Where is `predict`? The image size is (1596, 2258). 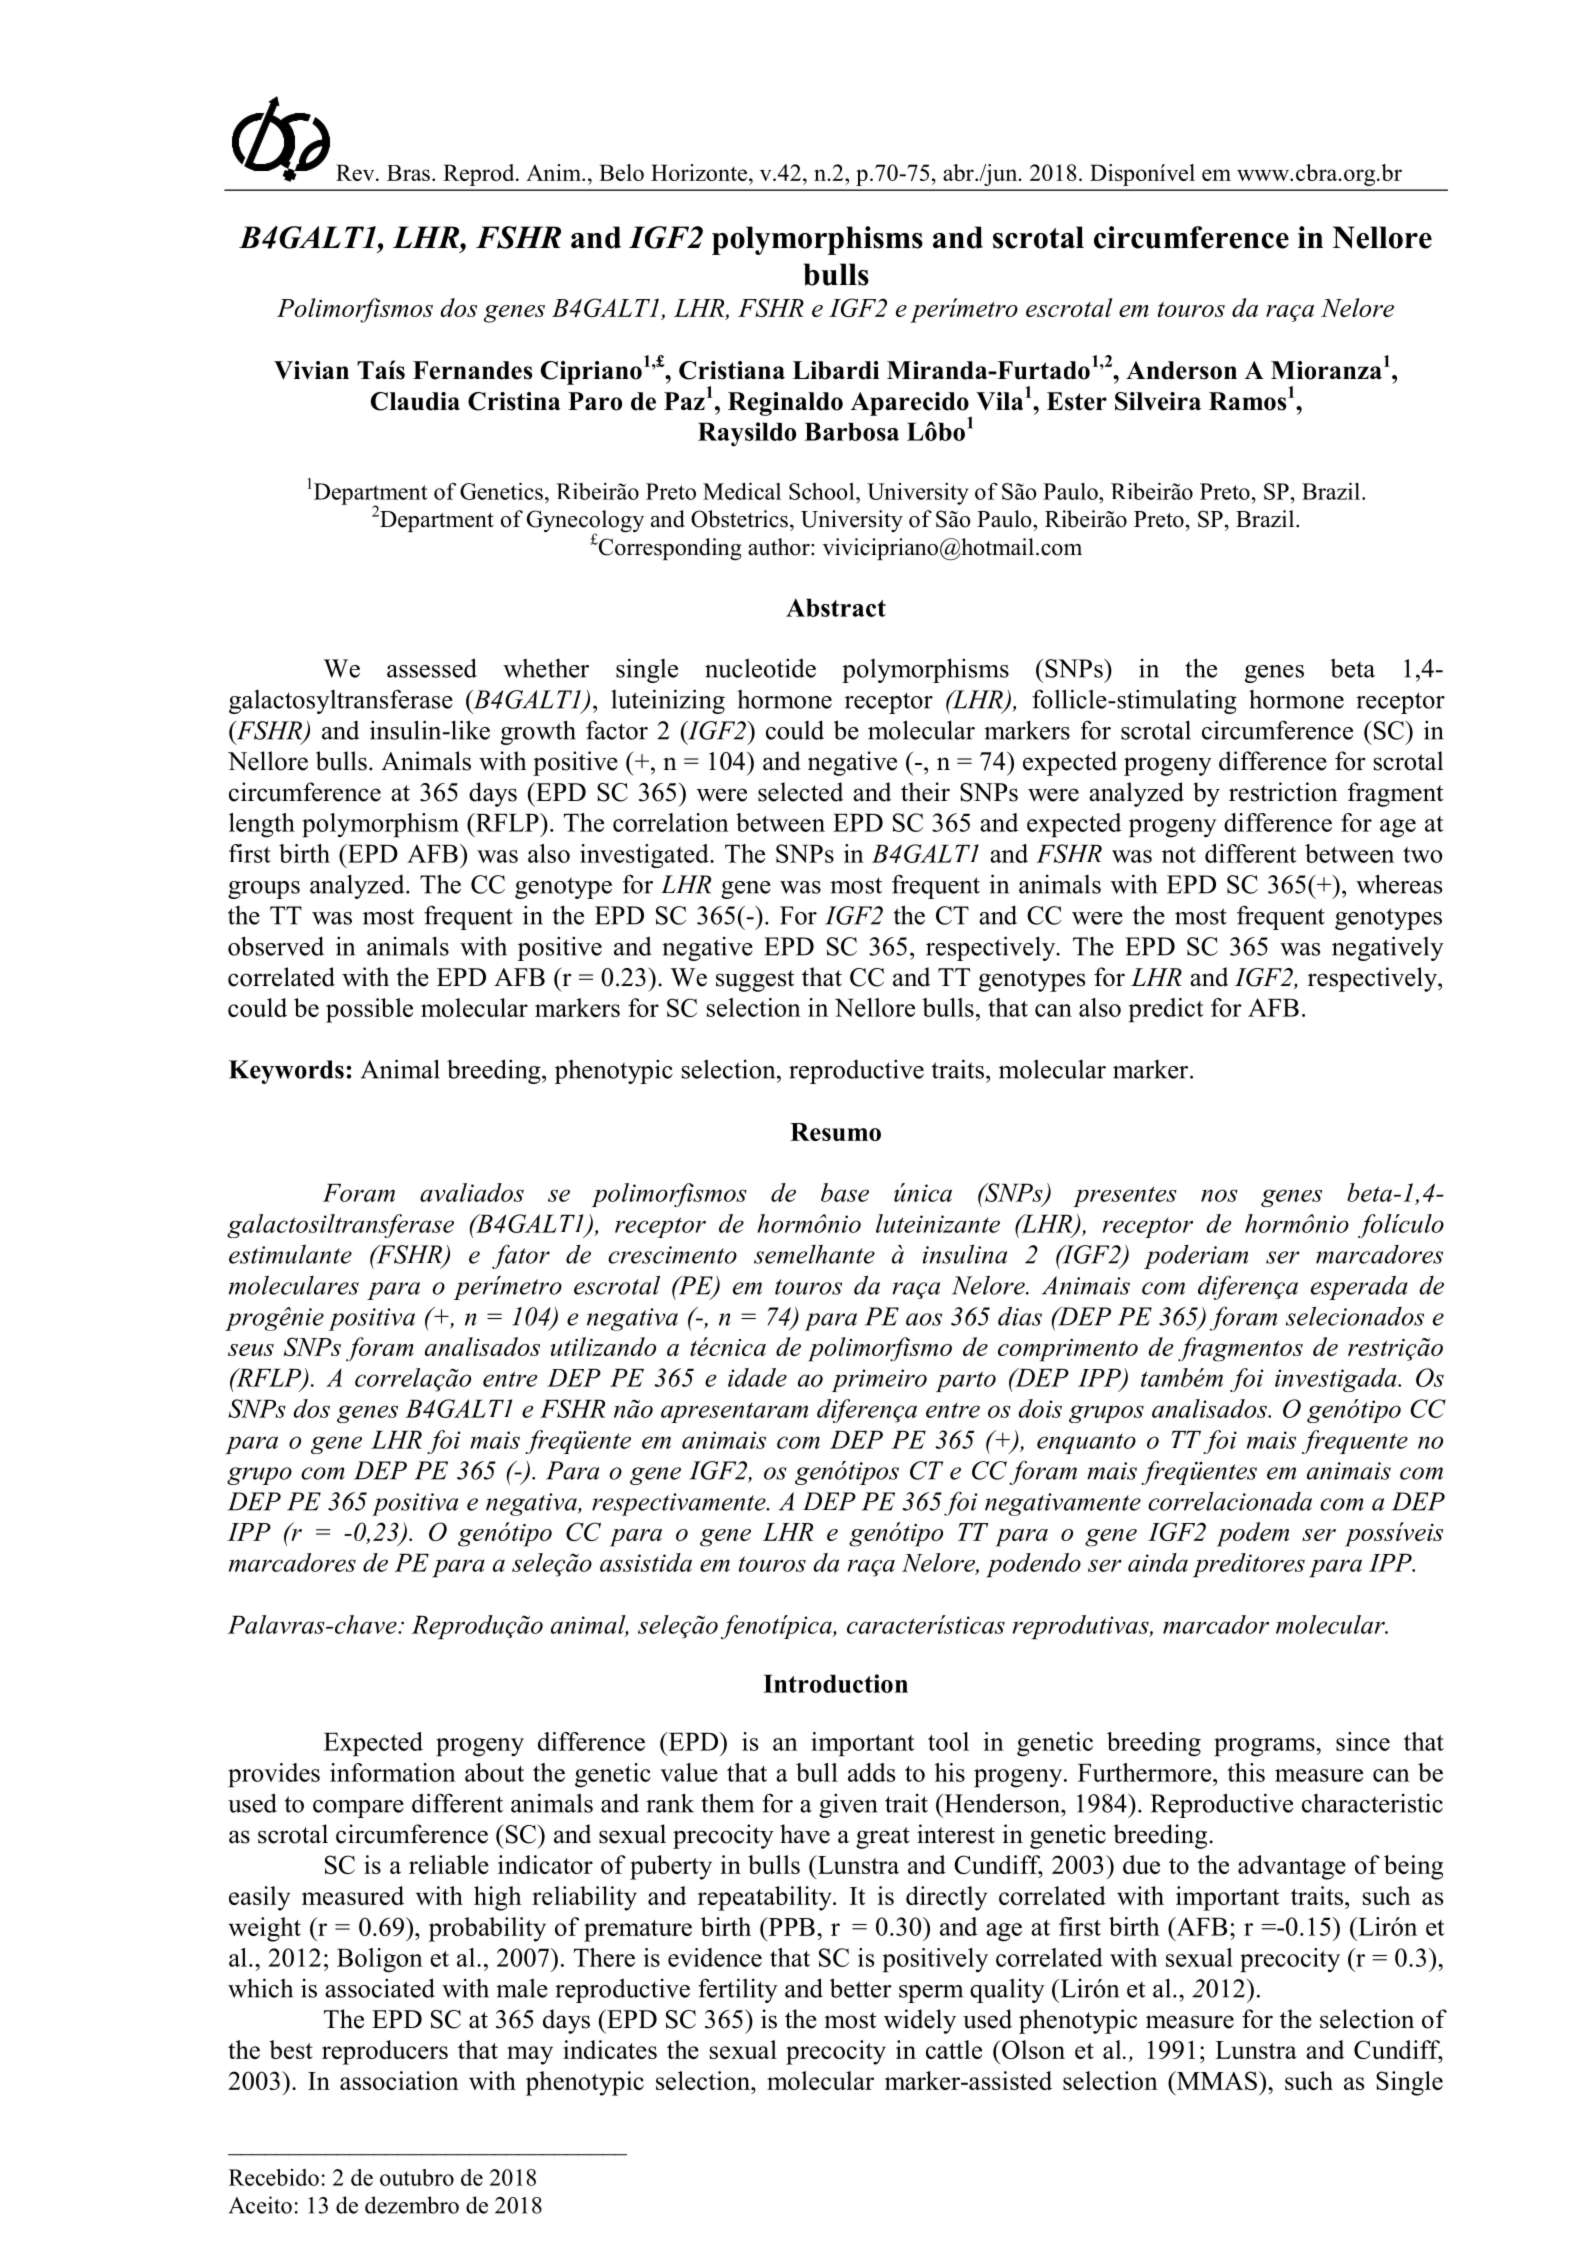
predict is located at coordinates (1166, 1010).
